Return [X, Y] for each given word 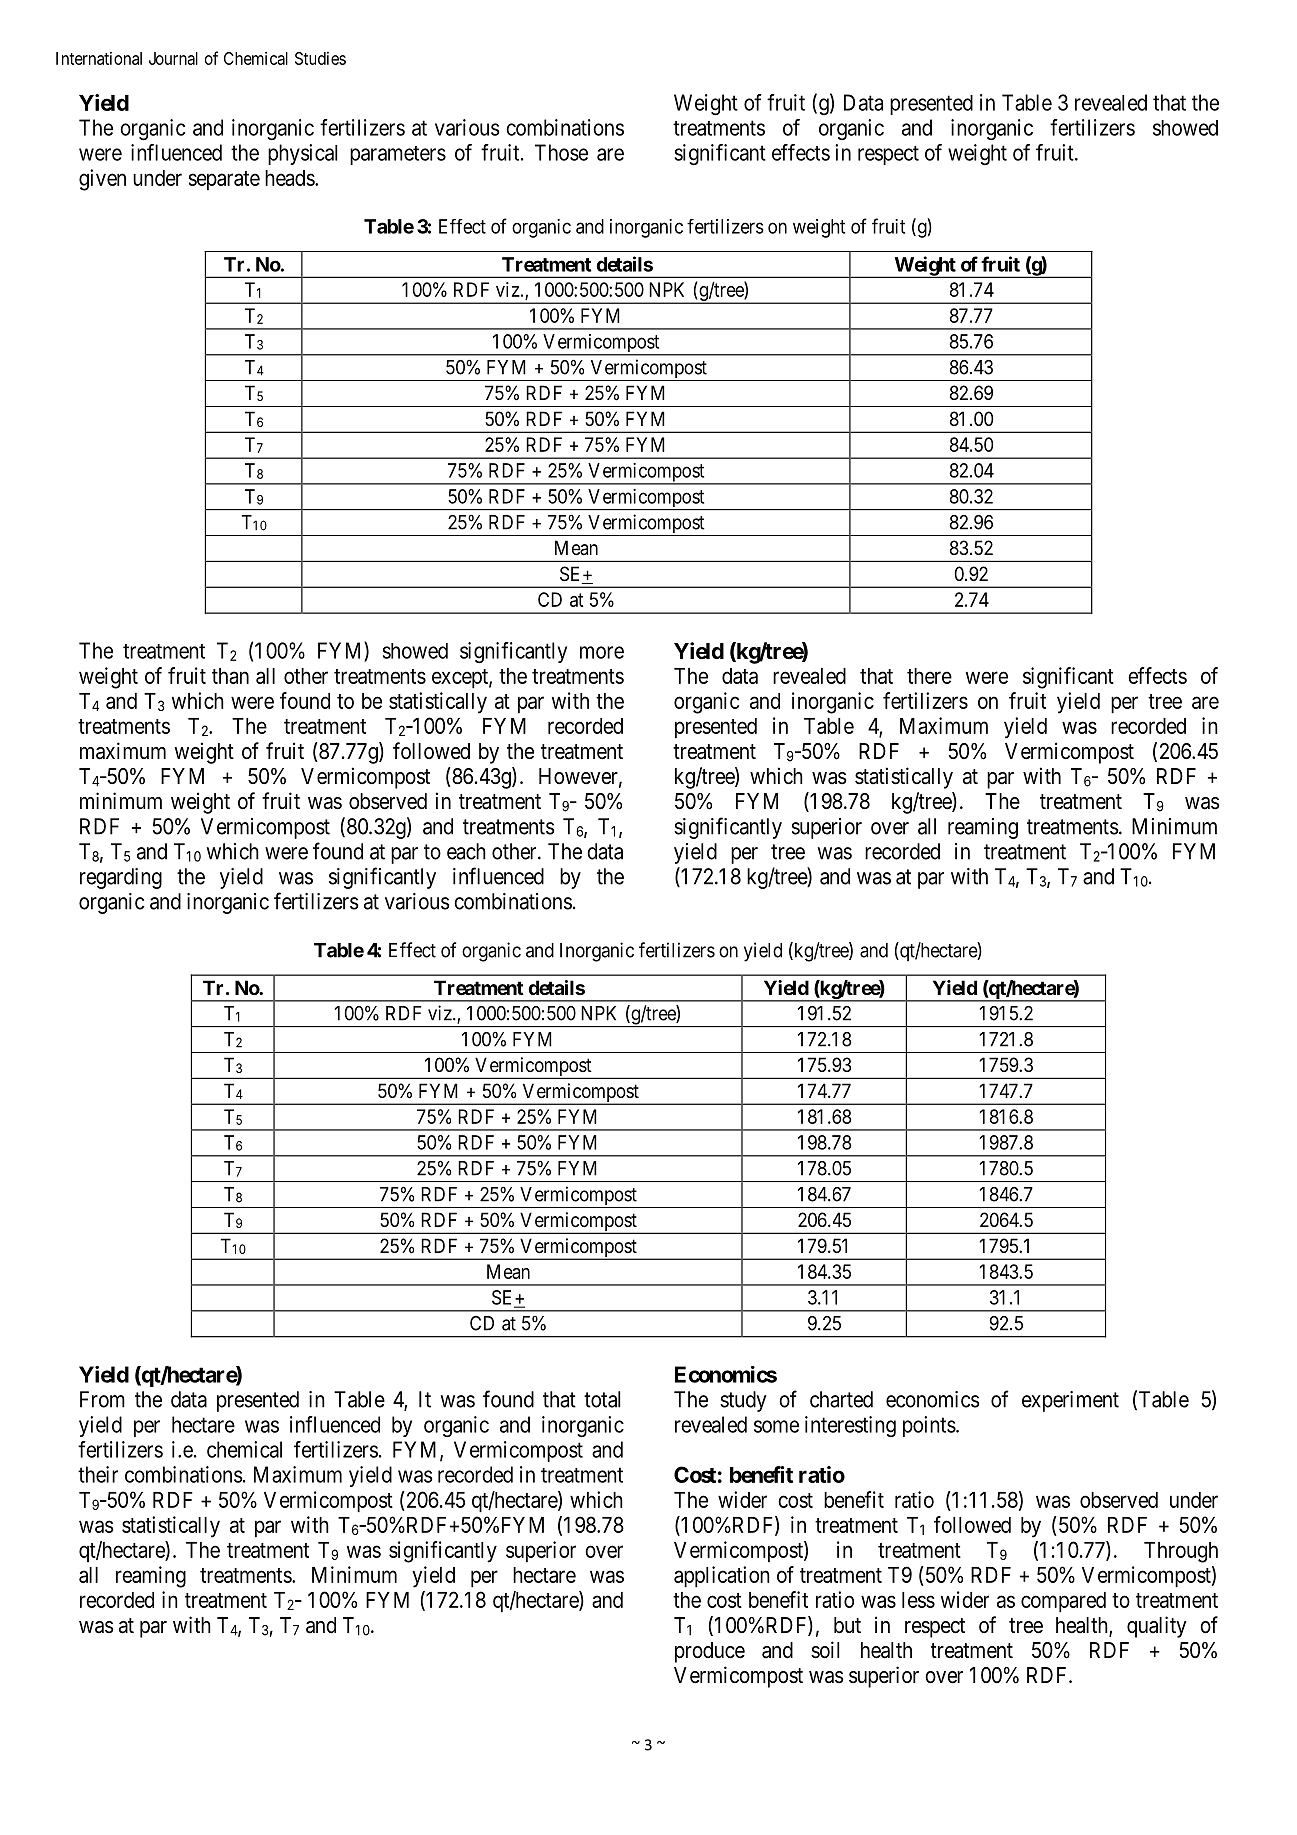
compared [1063, 1602]
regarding [121, 878]
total [602, 1399]
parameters [398, 155]
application [722, 1577]
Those [561, 152]
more [602, 652]
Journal [173, 58]
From [102, 1399]
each [466, 851]
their [98, 1474]
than [230, 676]
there [929, 676]
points [929, 1426]
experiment [1070, 1401]
